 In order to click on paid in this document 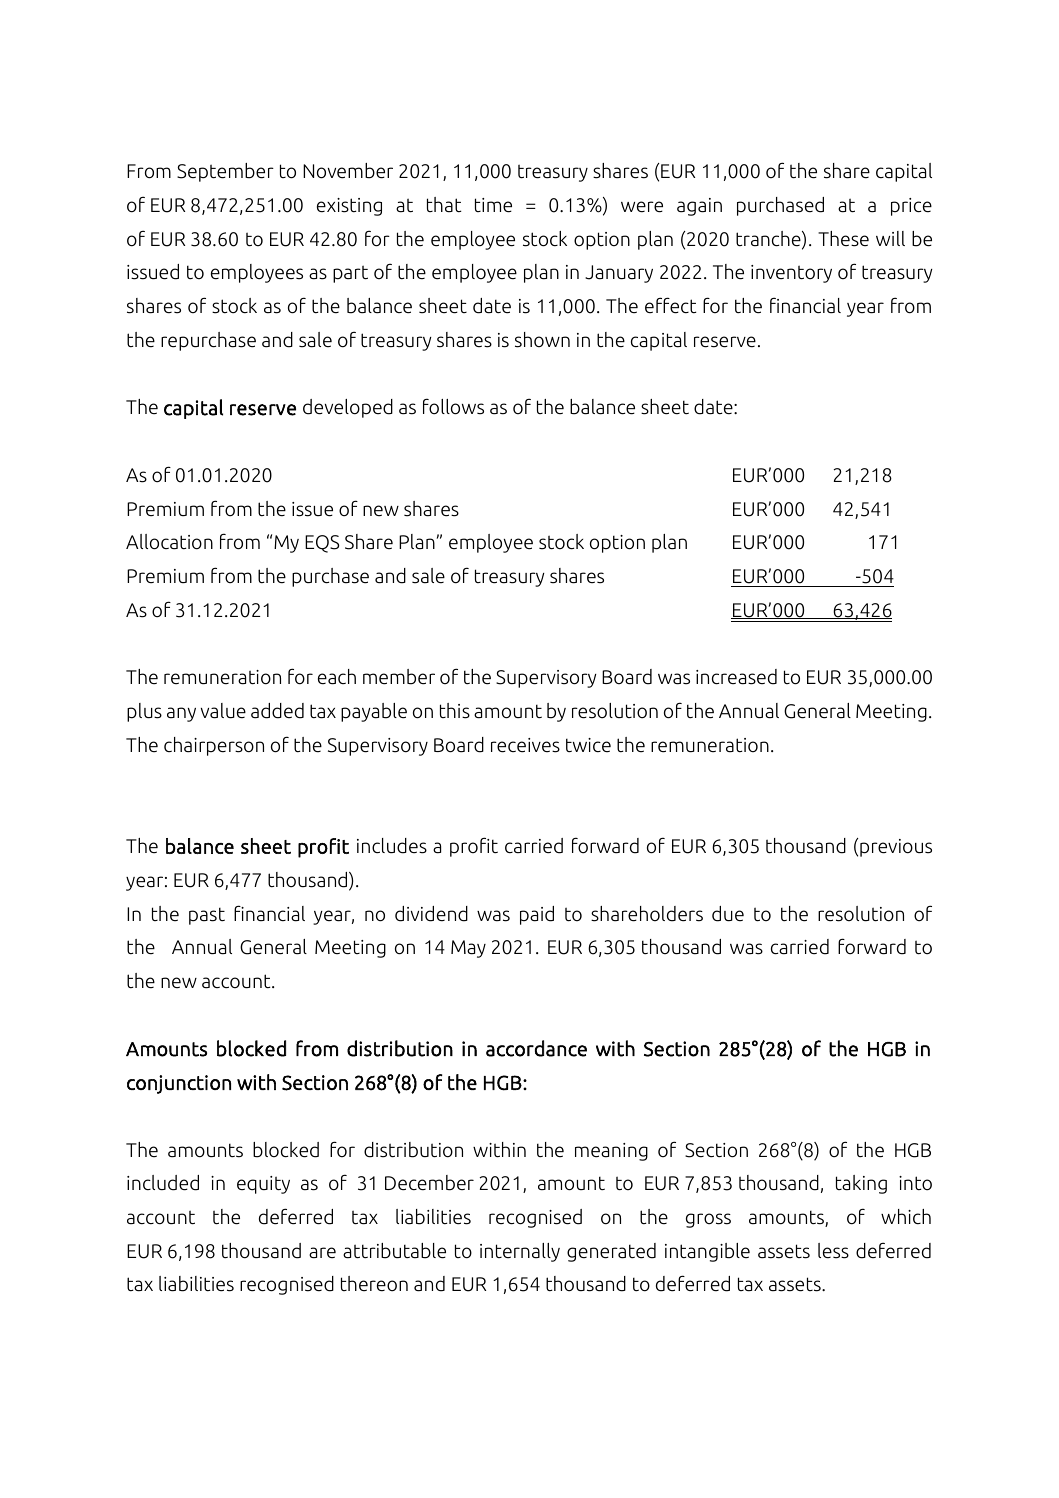, I will do `click(537, 915)`.
